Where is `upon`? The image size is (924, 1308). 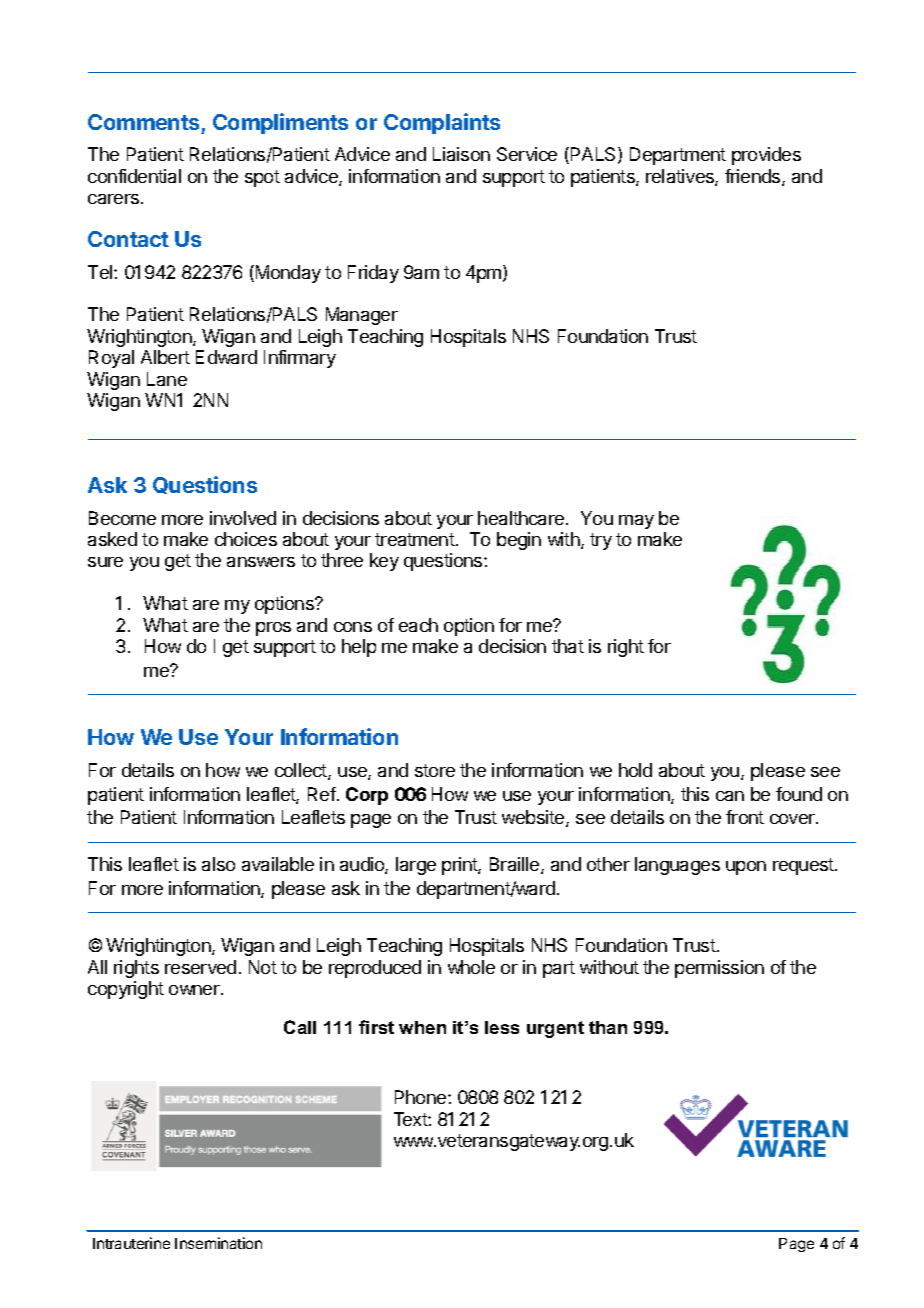 upon is located at coordinates (746, 868).
